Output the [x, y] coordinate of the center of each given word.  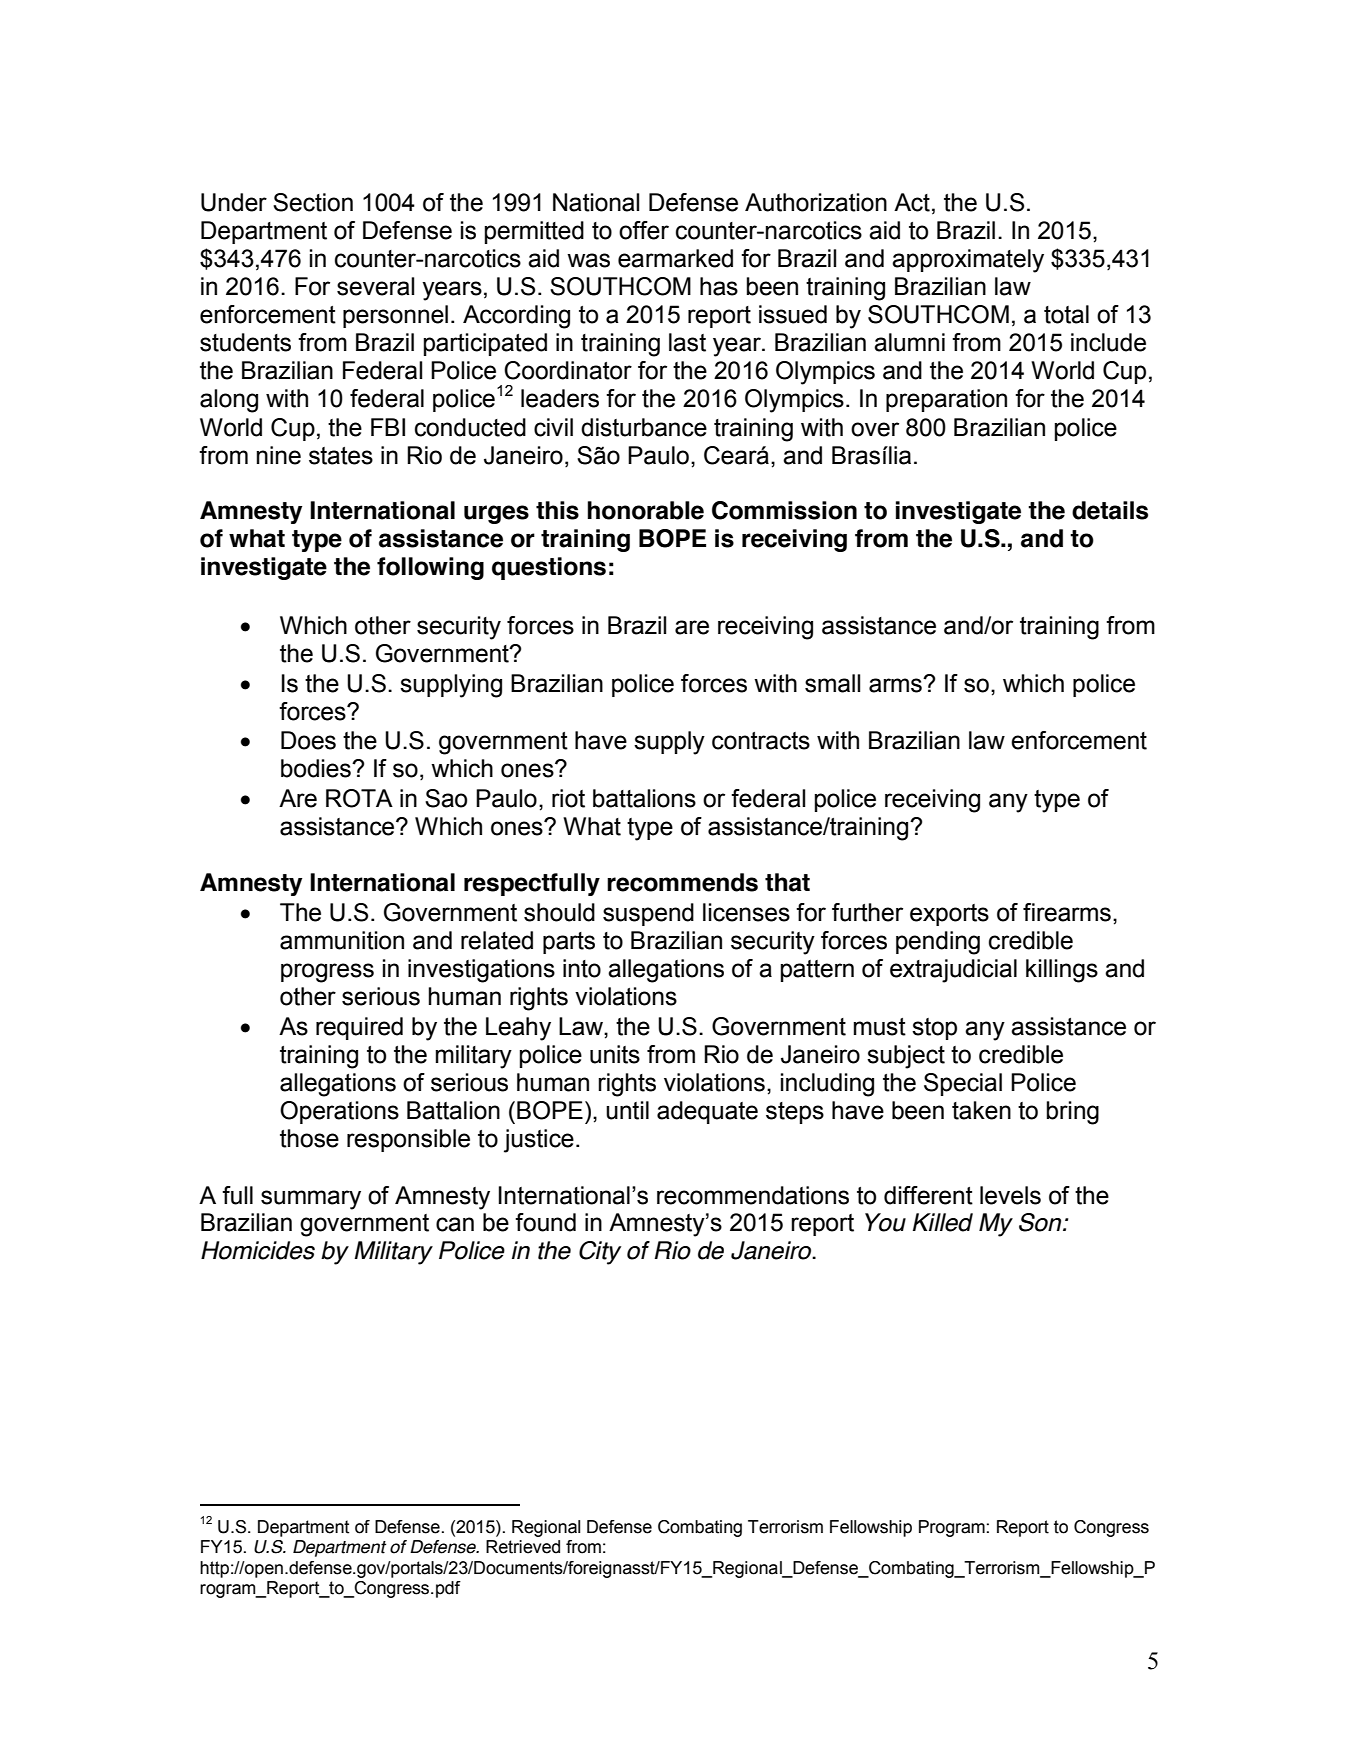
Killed [943, 1222]
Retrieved [523, 1547]
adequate [707, 1112]
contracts [761, 741]
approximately [968, 261]
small [832, 683]
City [600, 1253]
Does [308, 740]
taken [981, 1110]
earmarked [675, 258]
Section [313, 202]
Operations [339, 1112]
